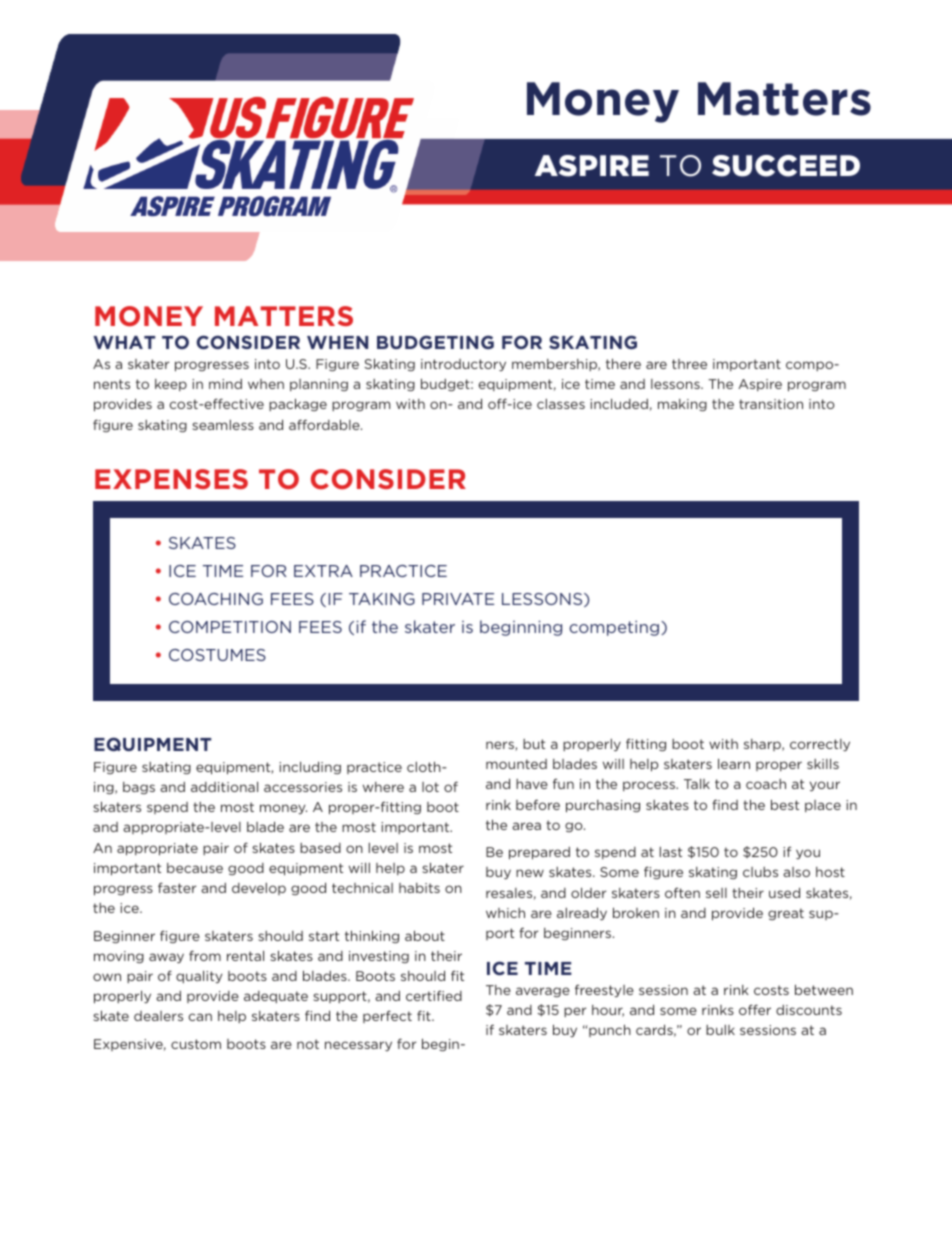 This page has height=1233, width=952. What do you see at coordinates (786, 166) in the page?
I see `SUCCEED` at bounding box center [786, 166].
